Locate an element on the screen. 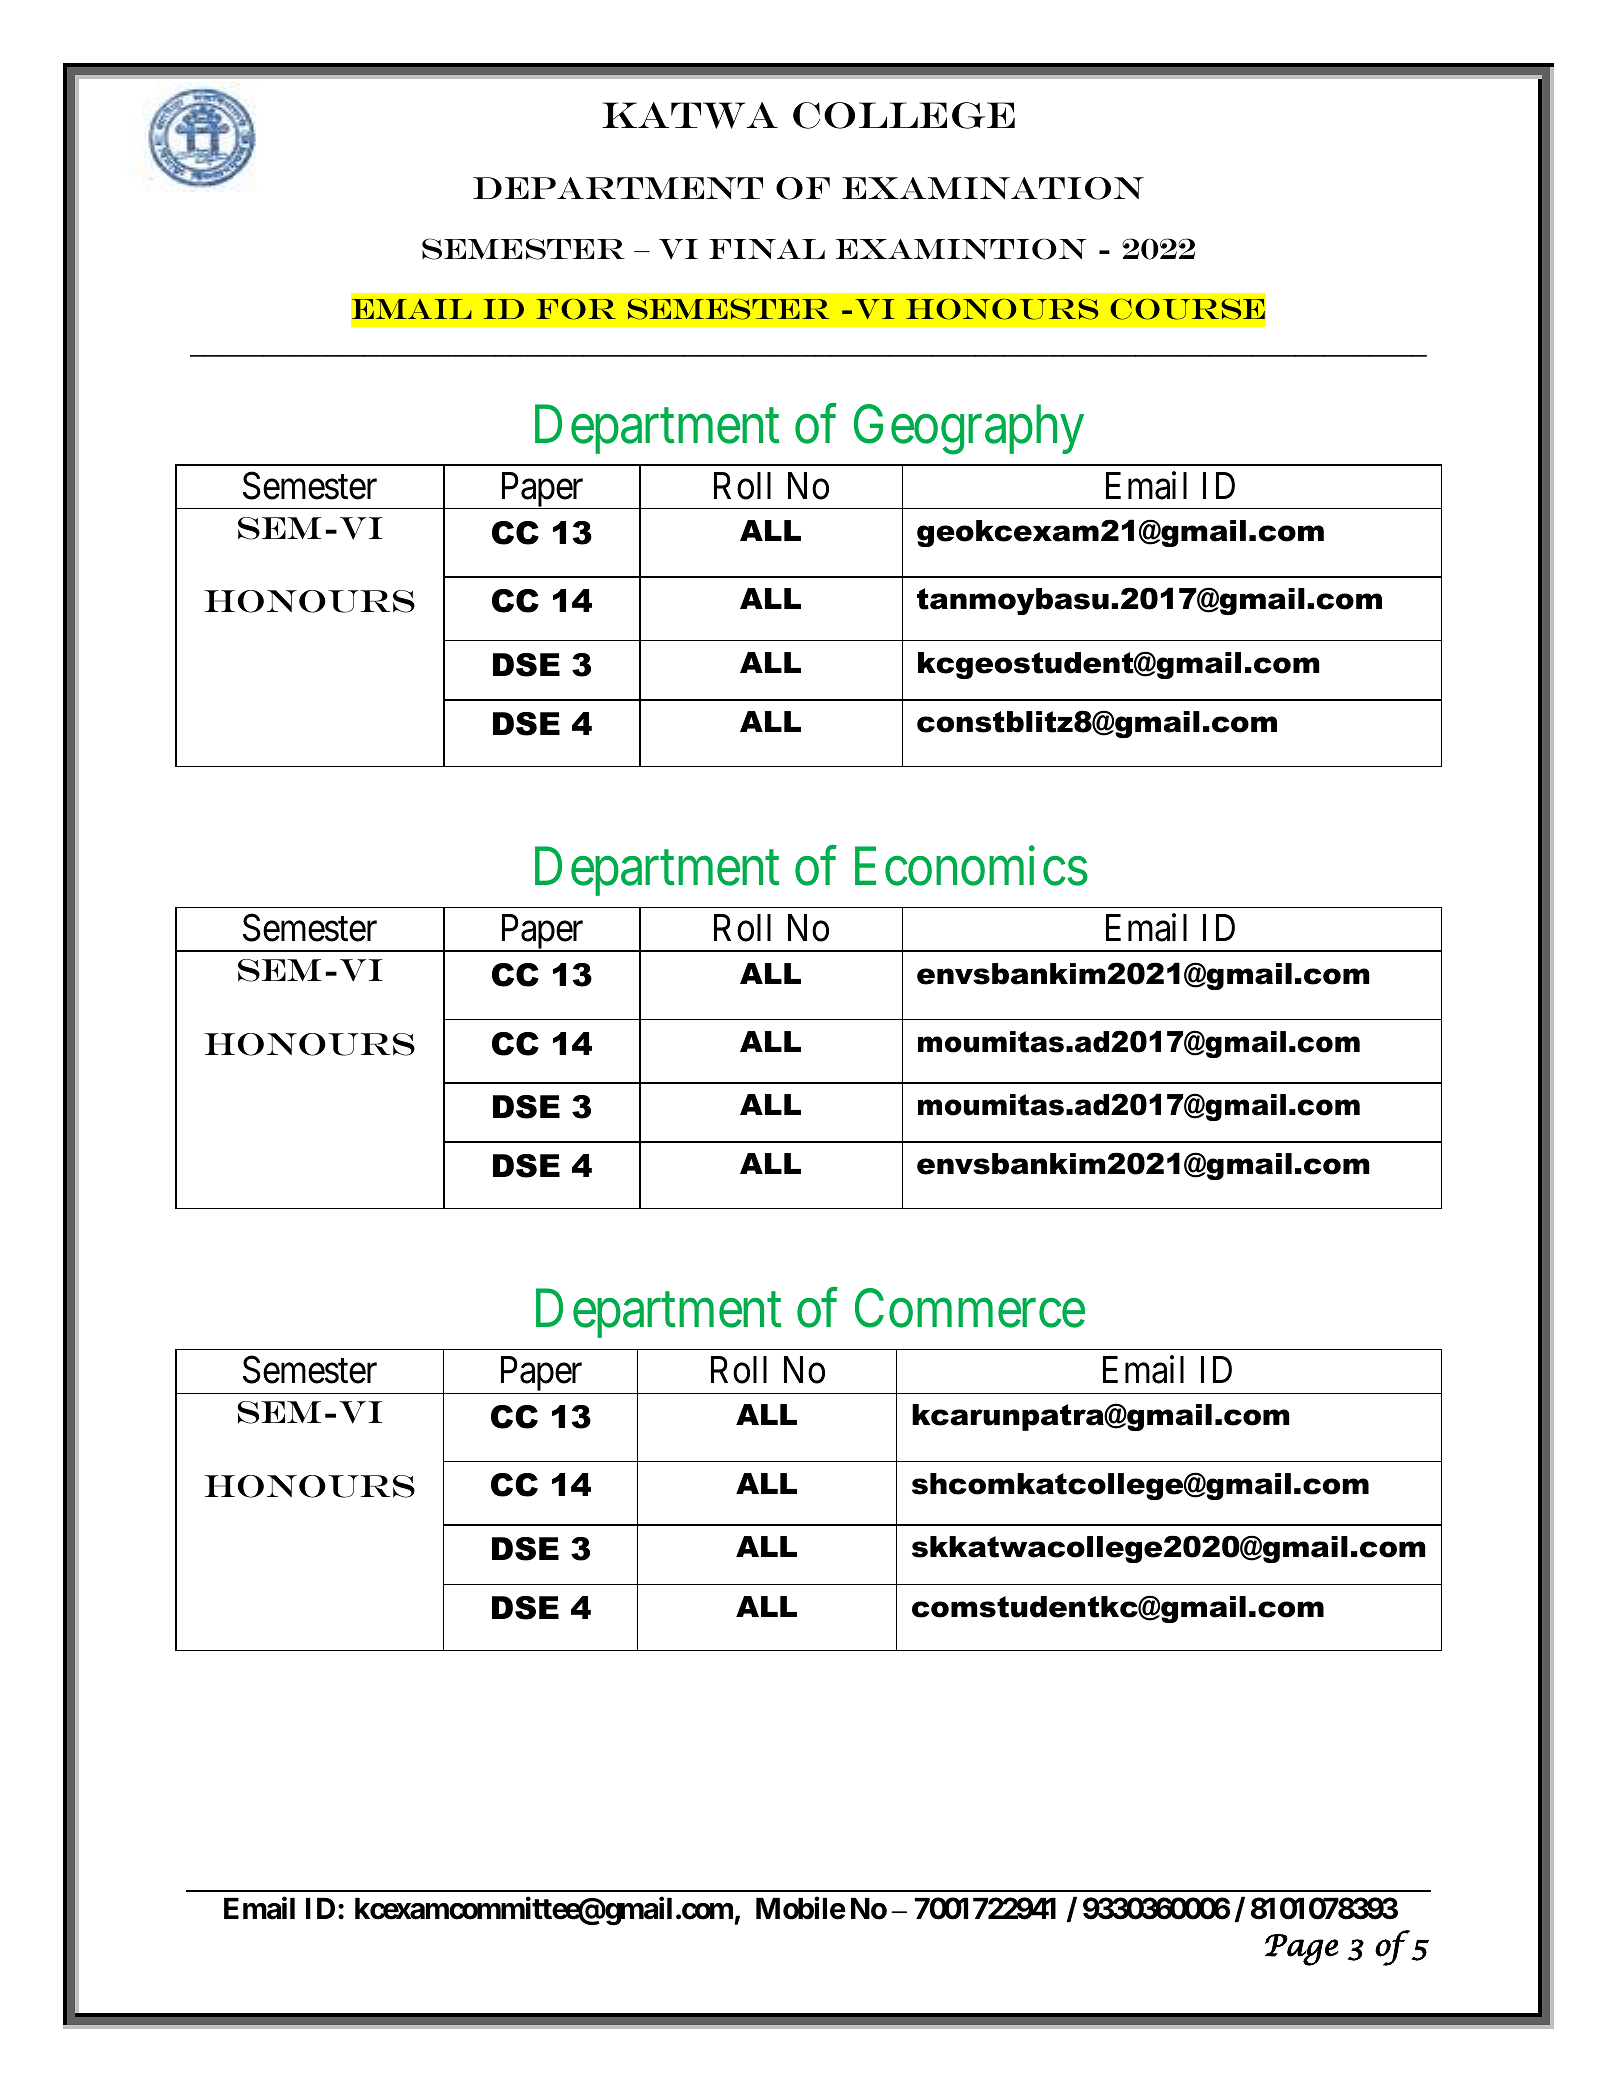 The width and height of the screenshot is (1617, 2092). Geography is located at coordinates (969, 430).
